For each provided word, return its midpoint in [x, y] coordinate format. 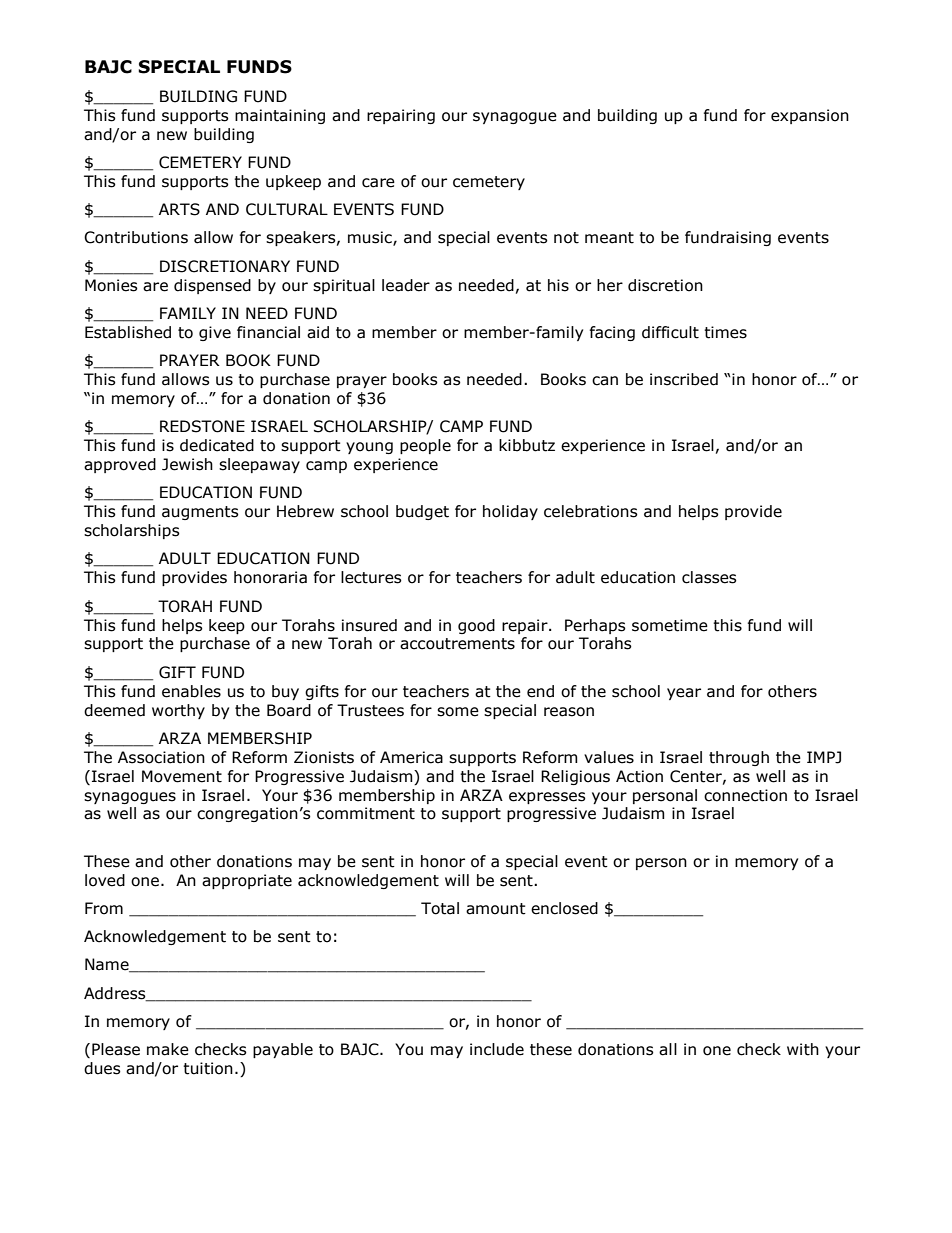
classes [709, 577]
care [378, 183]
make [168, 1049]
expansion [810, 116]
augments [200, 513]
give [215, 333]
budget [422, 512]
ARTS [179, 209]
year [684, 694]
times [725, 332]
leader [406, 285]
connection [745, 795]
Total [440, 908]
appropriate [247, 881]
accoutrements [457, 644]
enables [191, 691]
